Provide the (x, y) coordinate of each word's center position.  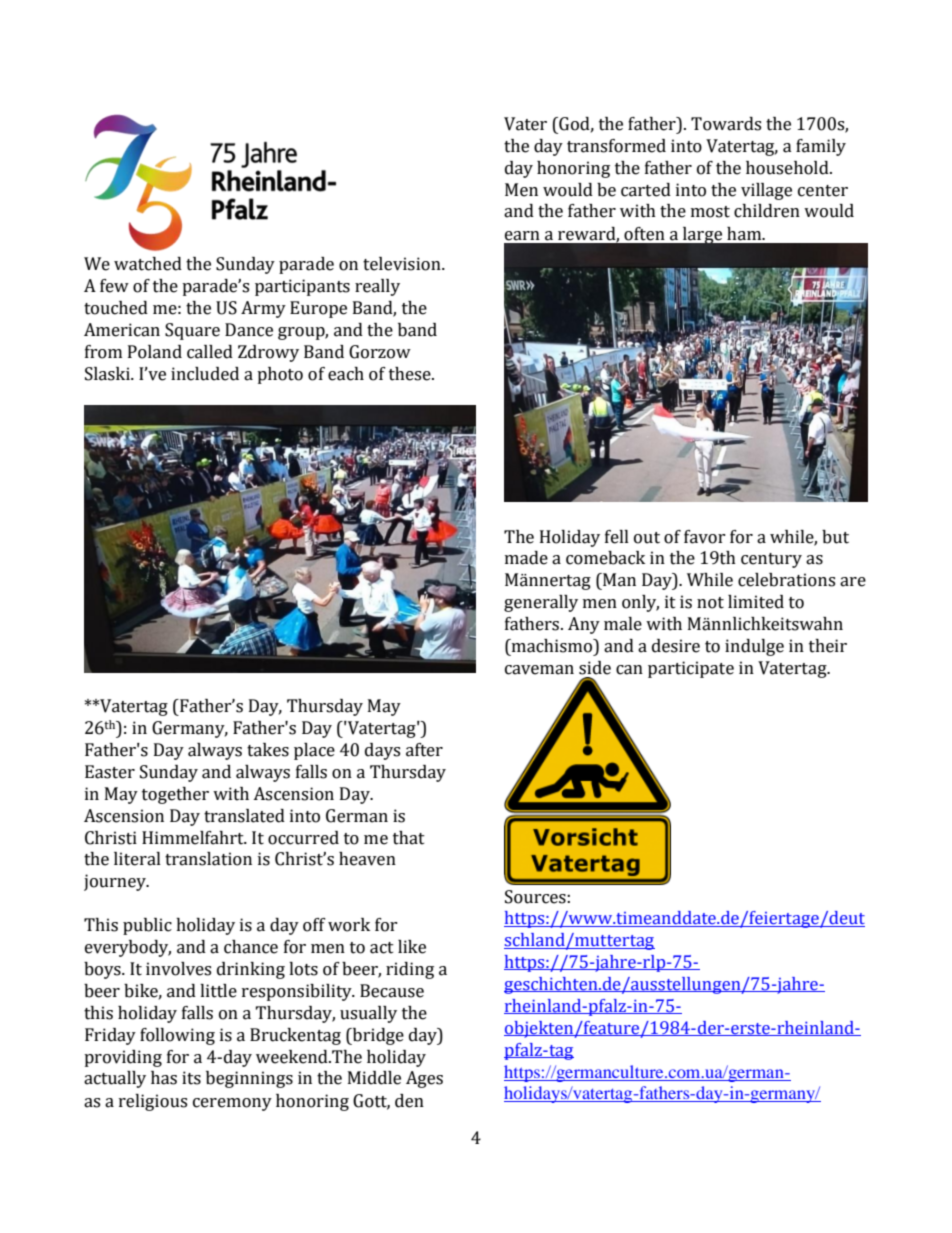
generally (541, 603)
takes (268, 750)
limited (756, 602)
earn (522, 236)
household (788, 168)
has (164, 1078)
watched (148, 264)
